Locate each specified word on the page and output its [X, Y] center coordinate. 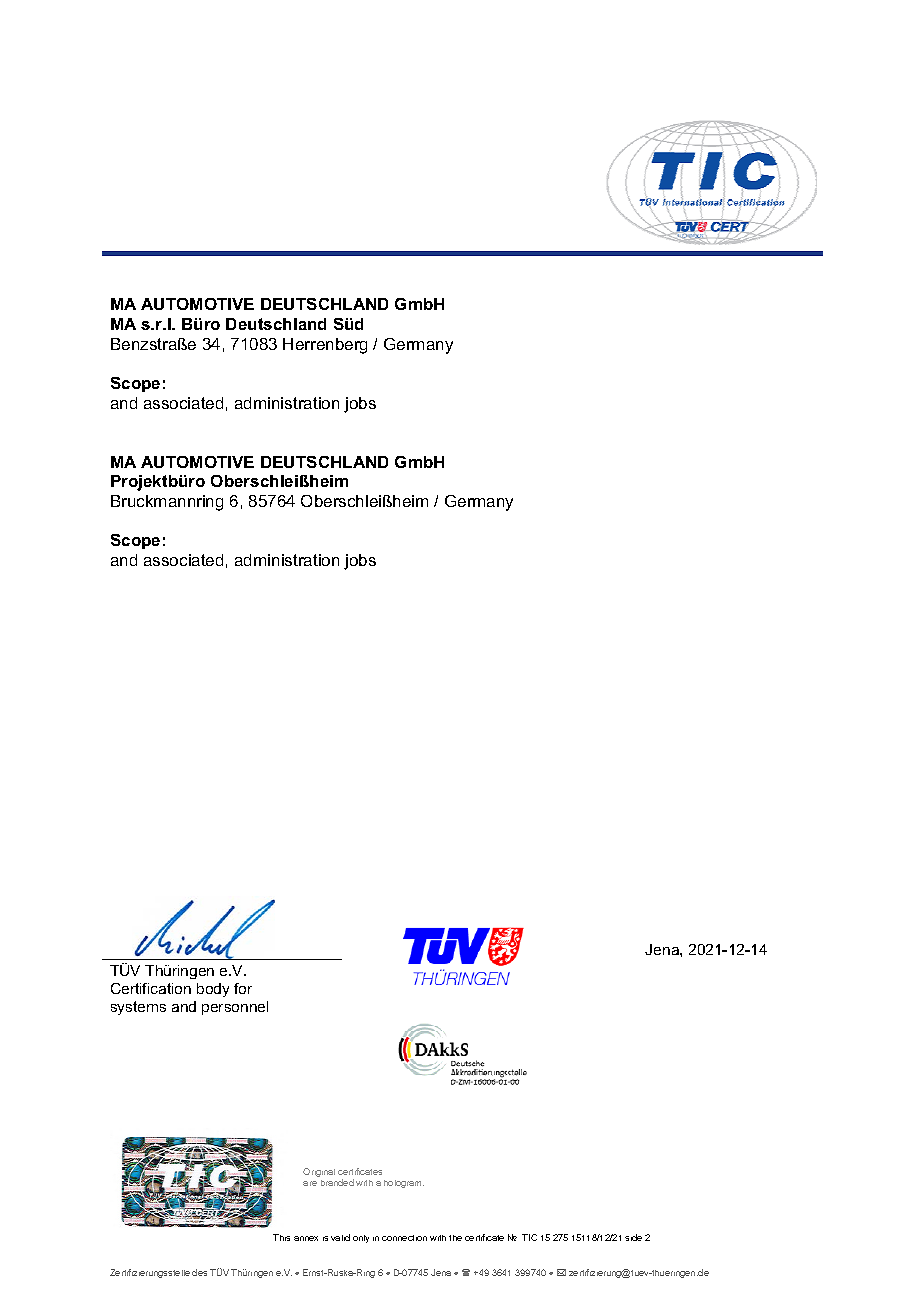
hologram [404, 1184]
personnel [235, 1008]
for [243, 988]
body [213, 990]
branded [337, 1182]
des [199, 1272]
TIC [529, 1237]
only [361, 1239]
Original [319, 1172]
